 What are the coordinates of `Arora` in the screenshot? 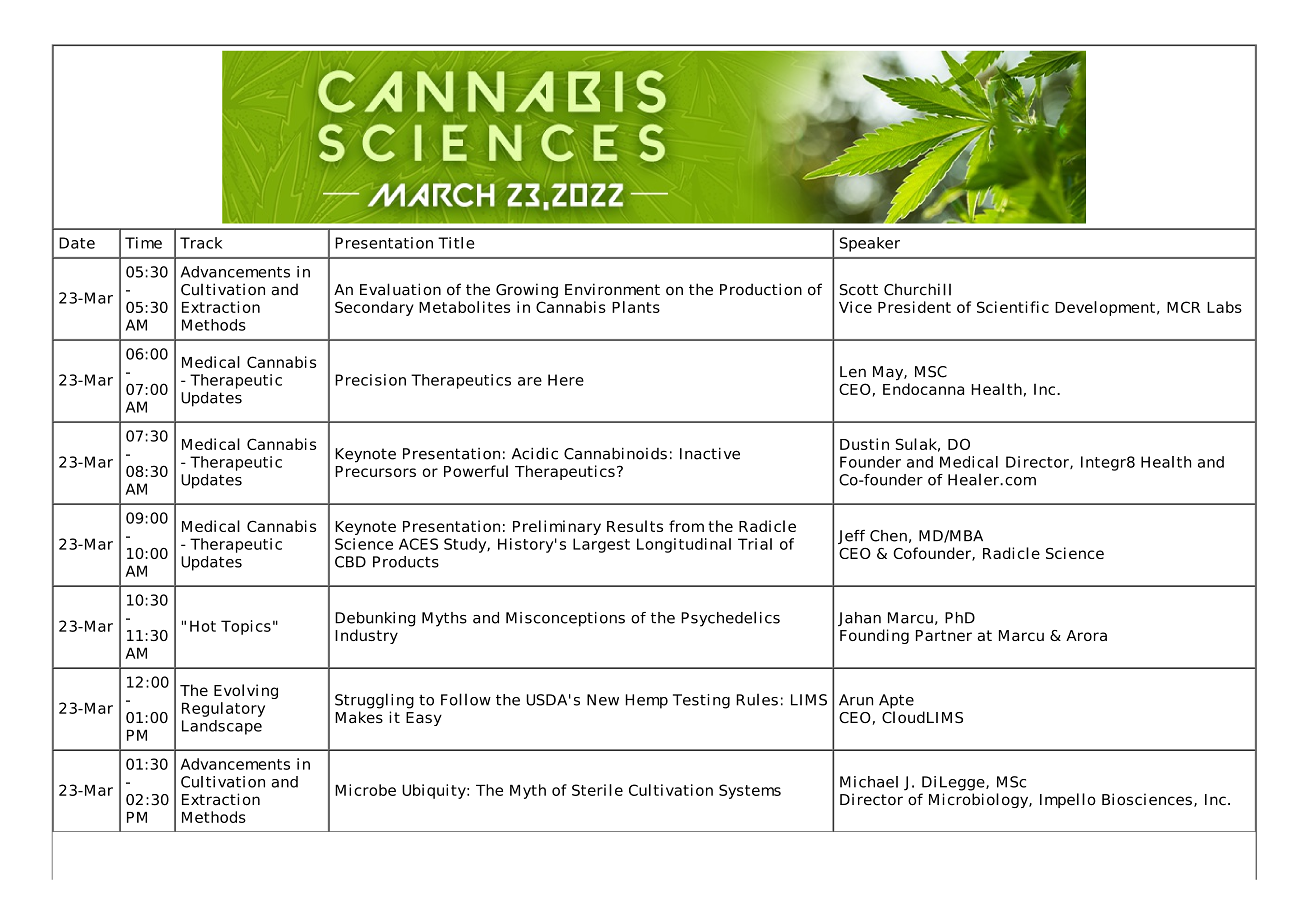 It's located at (1086, 635).
